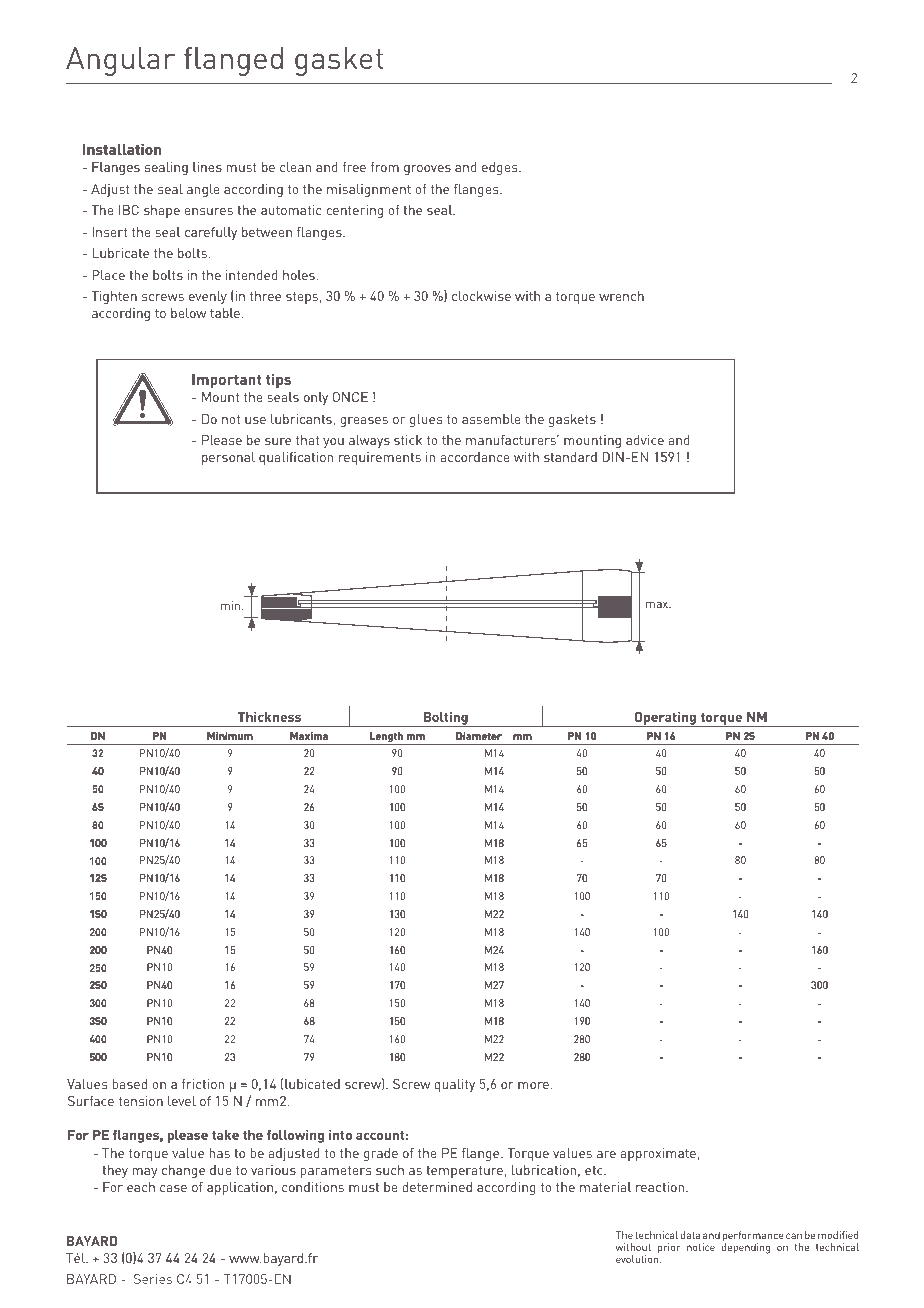 Image resolution: width=924 pixels, height=1308 pixels. What do you see at coordinates (120, 61) in the document?
I see `Angular` at bounding box center [120, 61].
